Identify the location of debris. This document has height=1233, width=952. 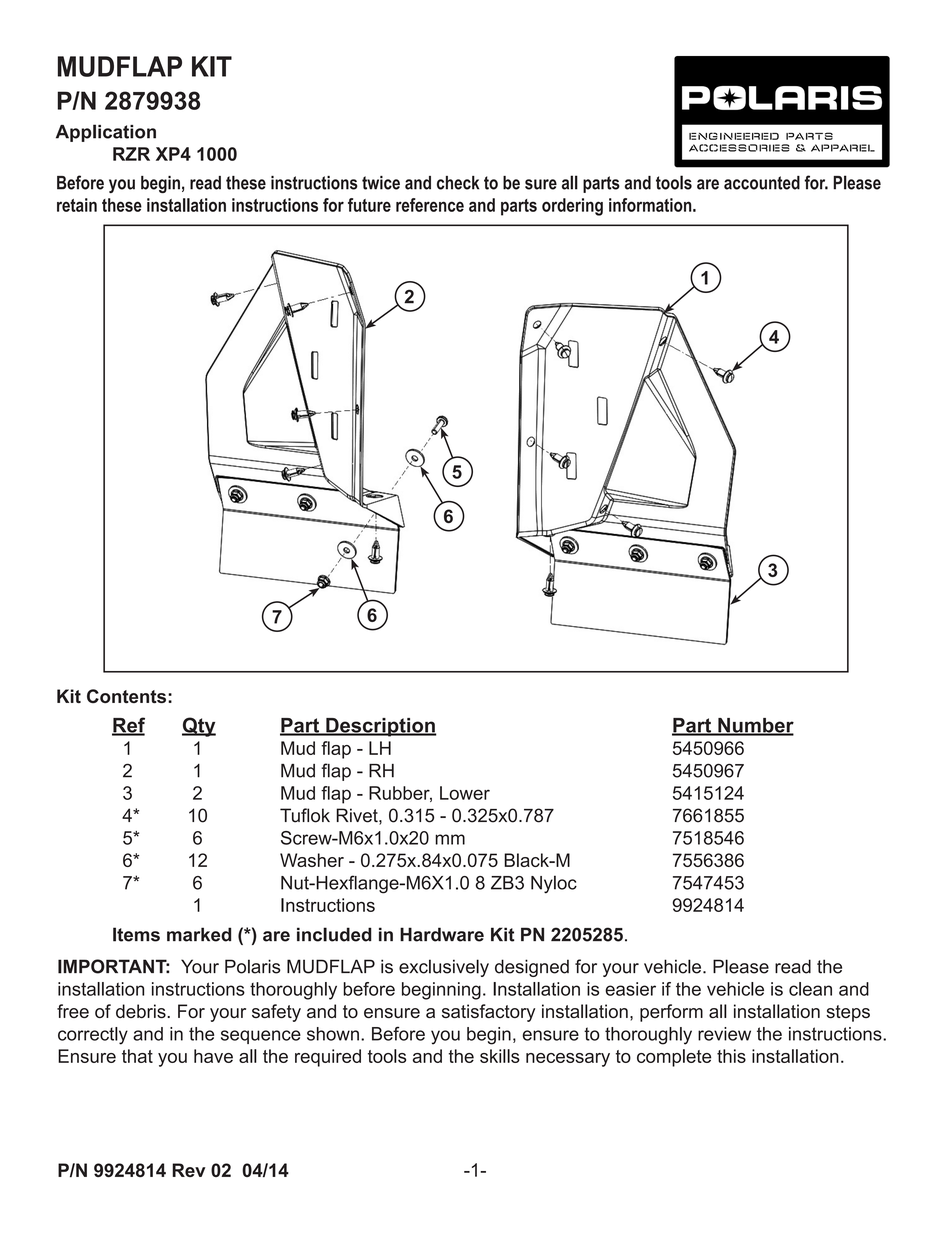
(142, 1011).
